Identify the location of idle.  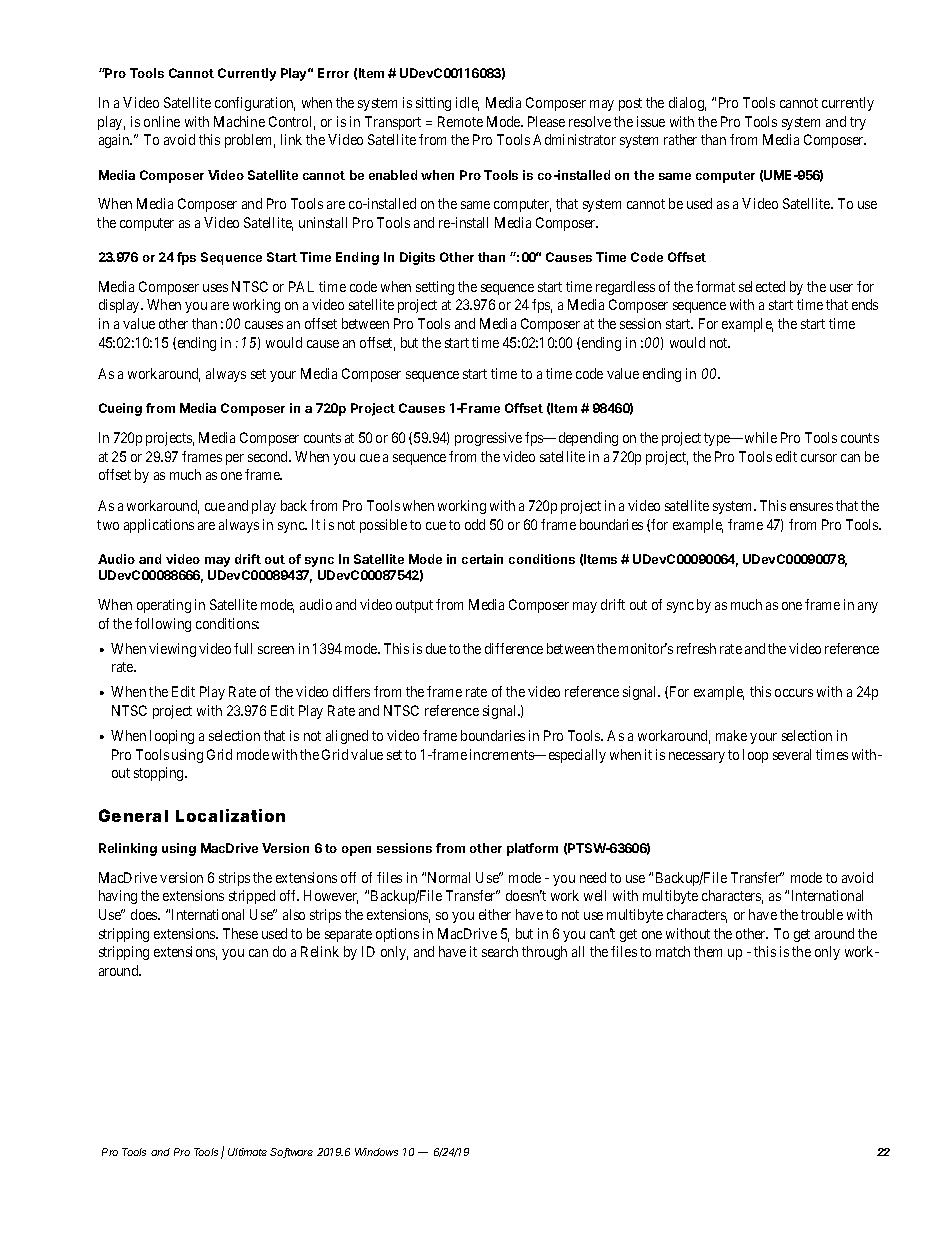
(467, 104).
